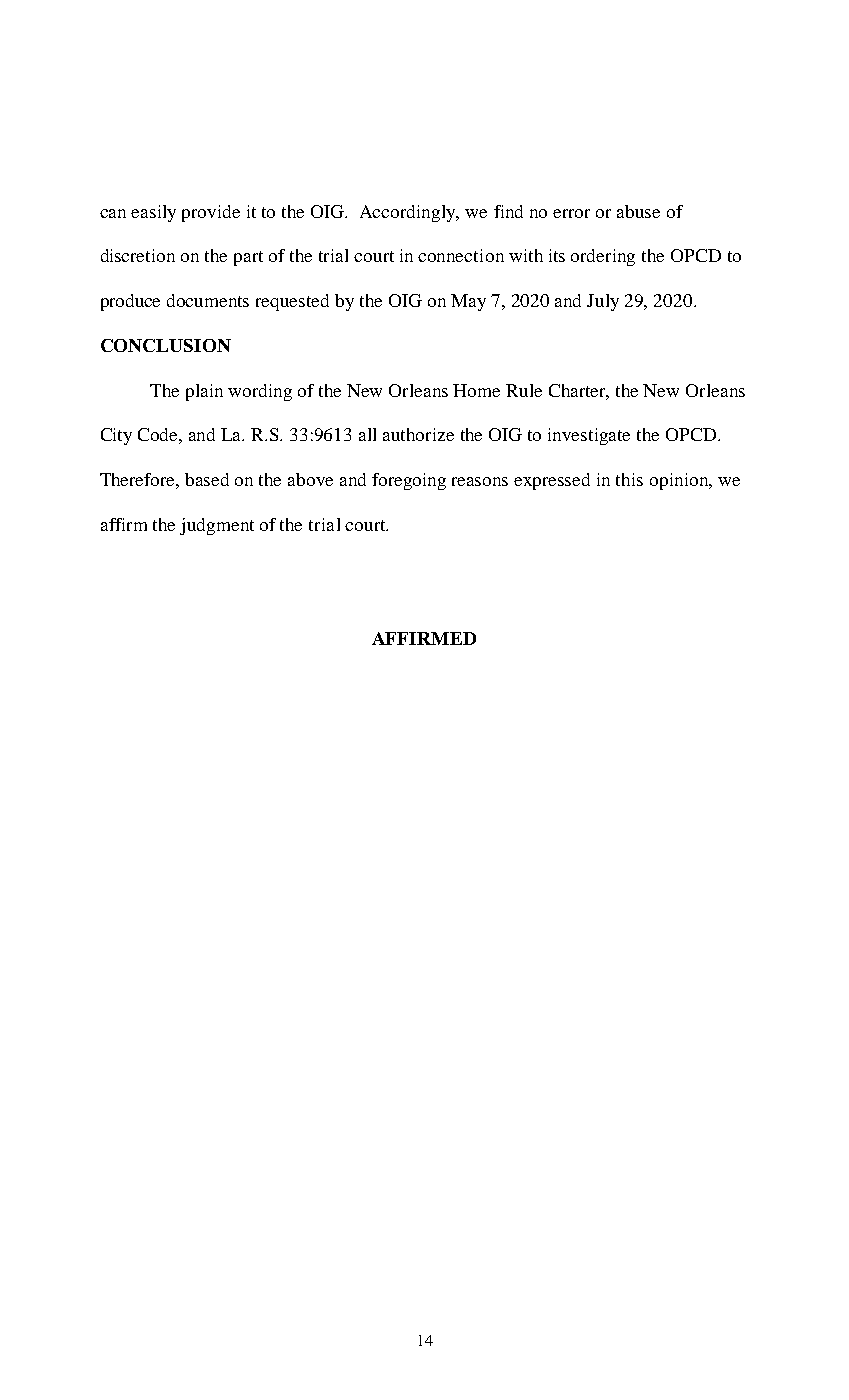  Describe the element at coordinates (166, 345) in the screenshot. I see `CONCLUSION` at that location.
